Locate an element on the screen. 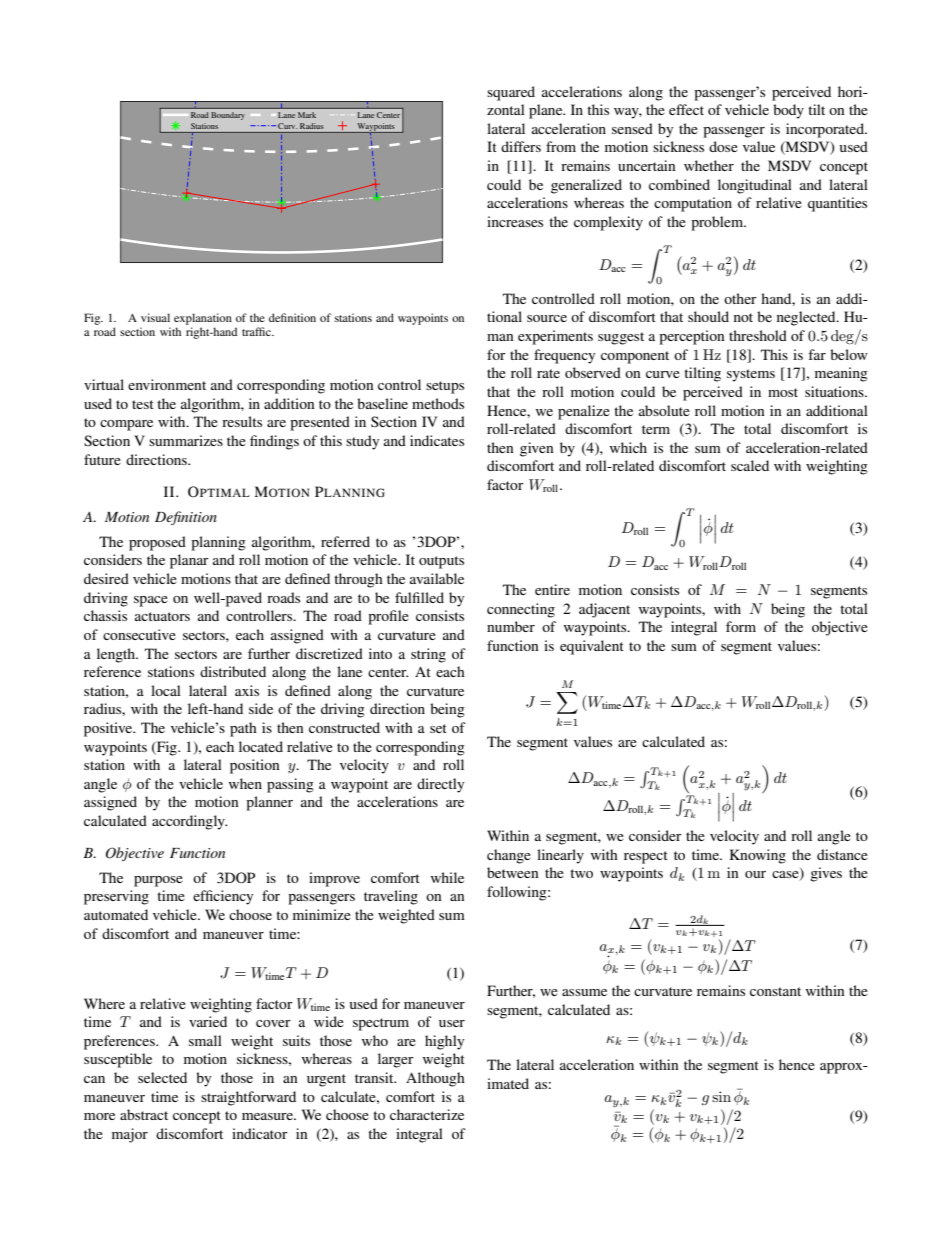  form is located at coordinates (741, 626).
